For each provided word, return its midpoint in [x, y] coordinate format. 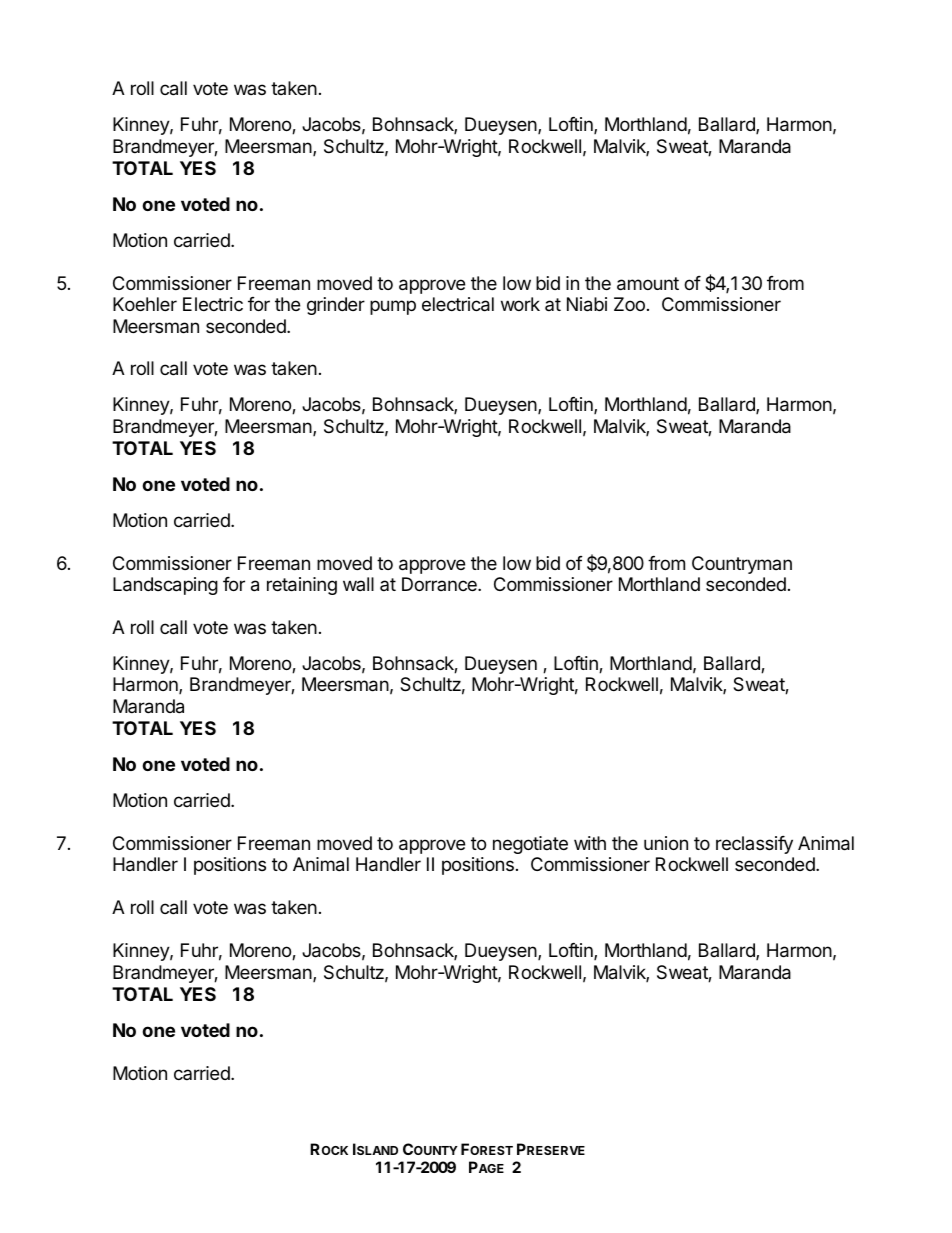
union [666, 843]
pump [393, 307]
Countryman [742, 565]
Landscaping [165, 586]
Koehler [145, 304]
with [590, 843]
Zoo [629, 304]
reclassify [754, 845]
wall [358, 584]
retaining [302, 586]
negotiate [530, 845]
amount [648, 284]
